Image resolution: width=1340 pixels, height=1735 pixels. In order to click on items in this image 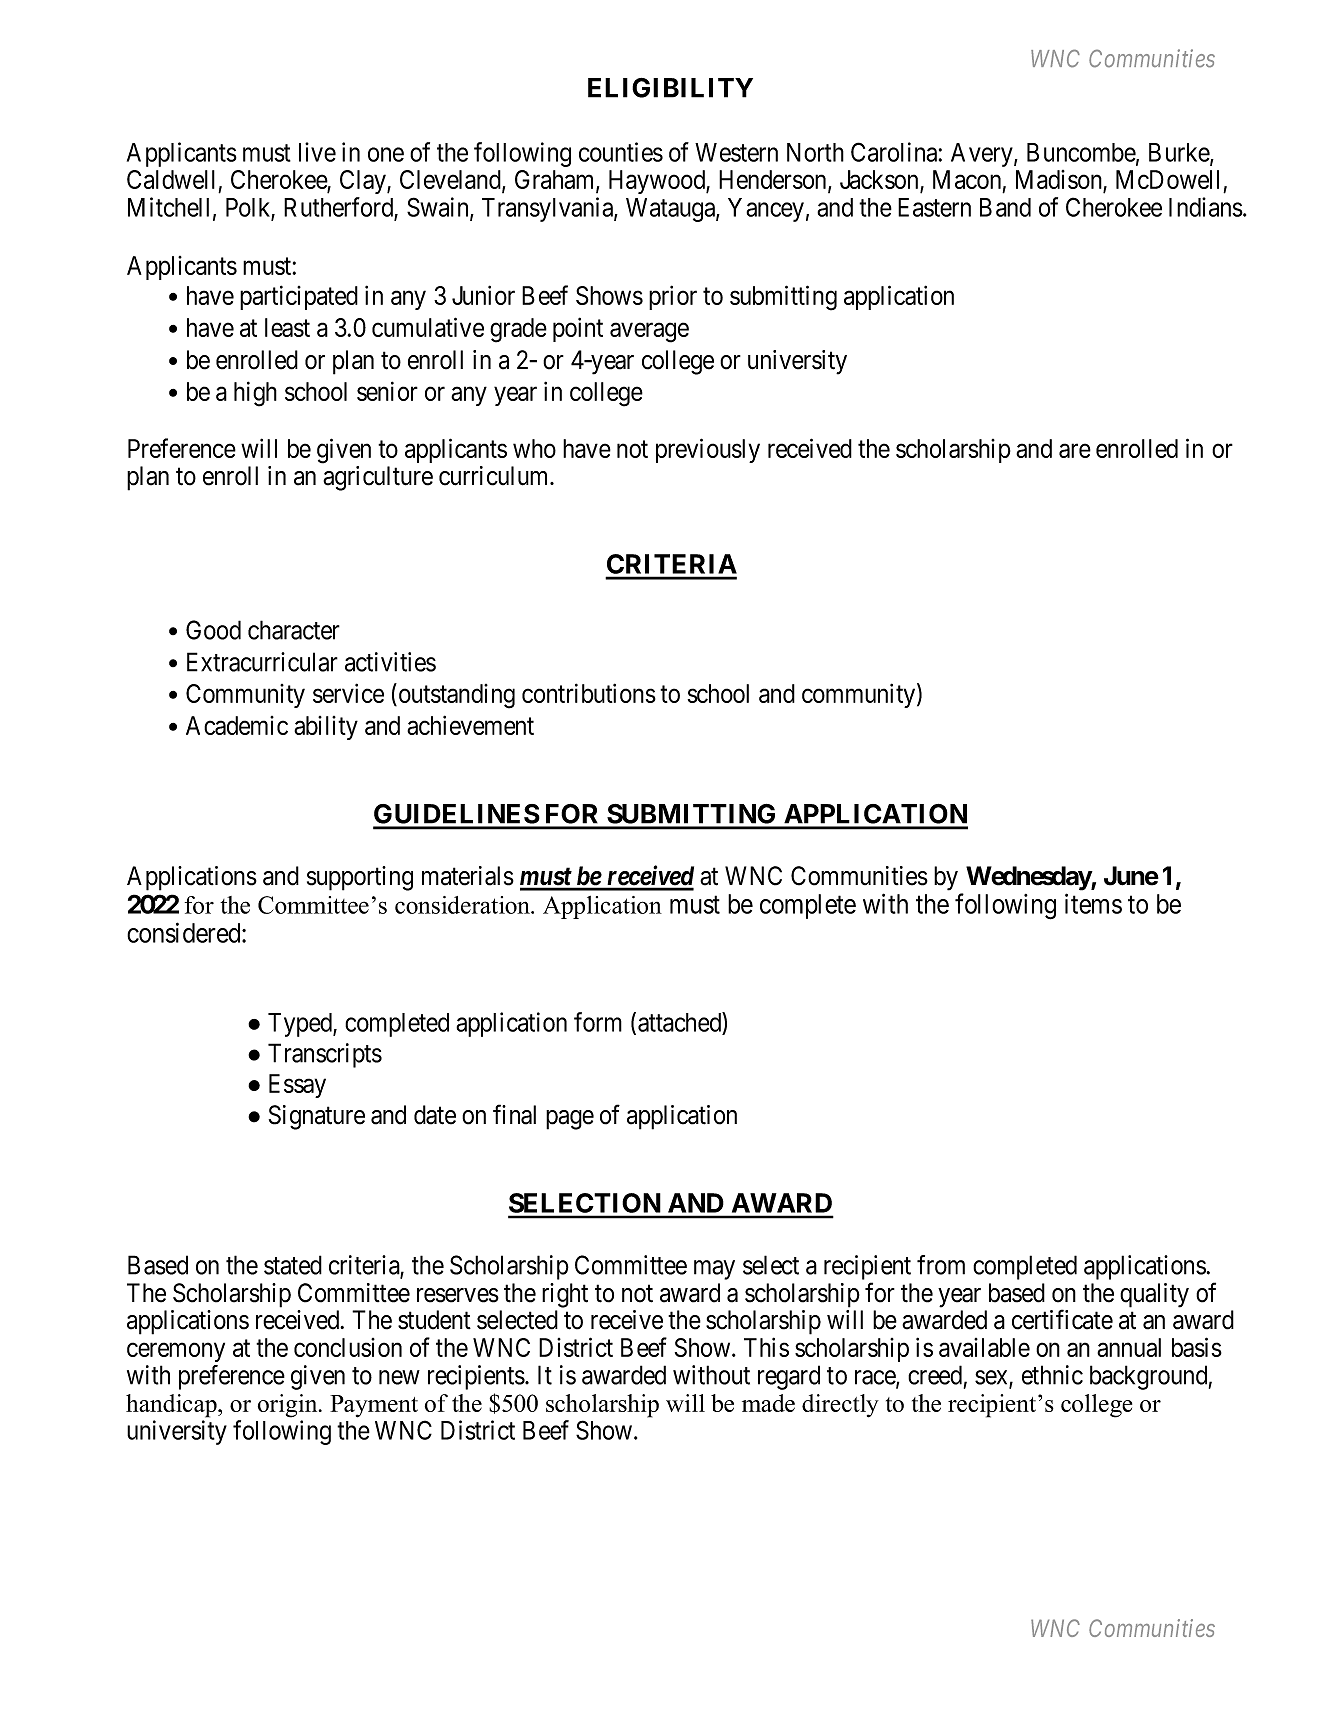, I will do `click(1093, 903)`.
